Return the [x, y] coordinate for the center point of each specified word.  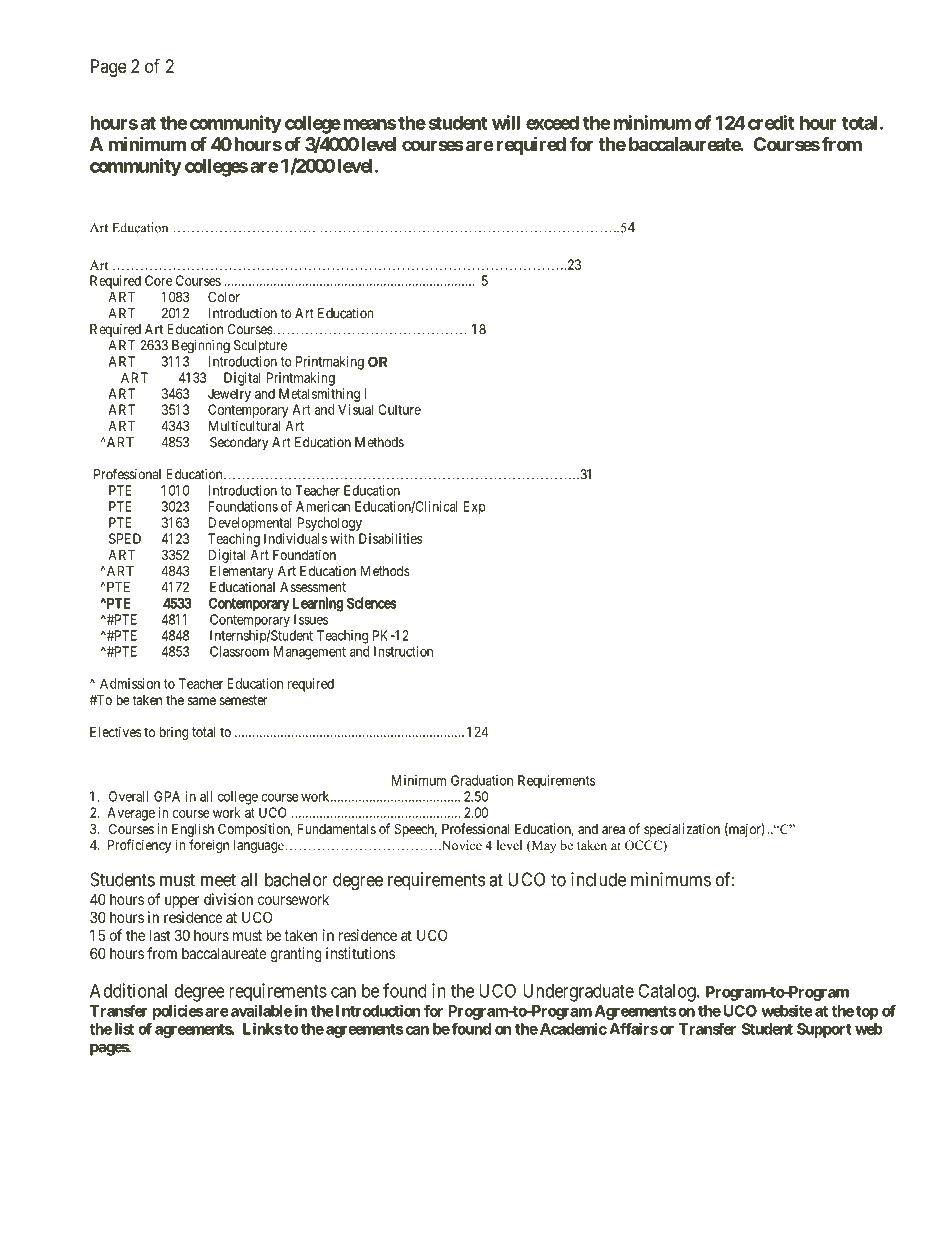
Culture [399, 409]
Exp [475, 508]
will [506, 122]
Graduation [482, 780]
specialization [682, 830]
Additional [128, 990]
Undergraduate [578, 993]
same [202, 701]
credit [771, 122]
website [787, 1010]
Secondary [239, 443]
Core [158, 280]
